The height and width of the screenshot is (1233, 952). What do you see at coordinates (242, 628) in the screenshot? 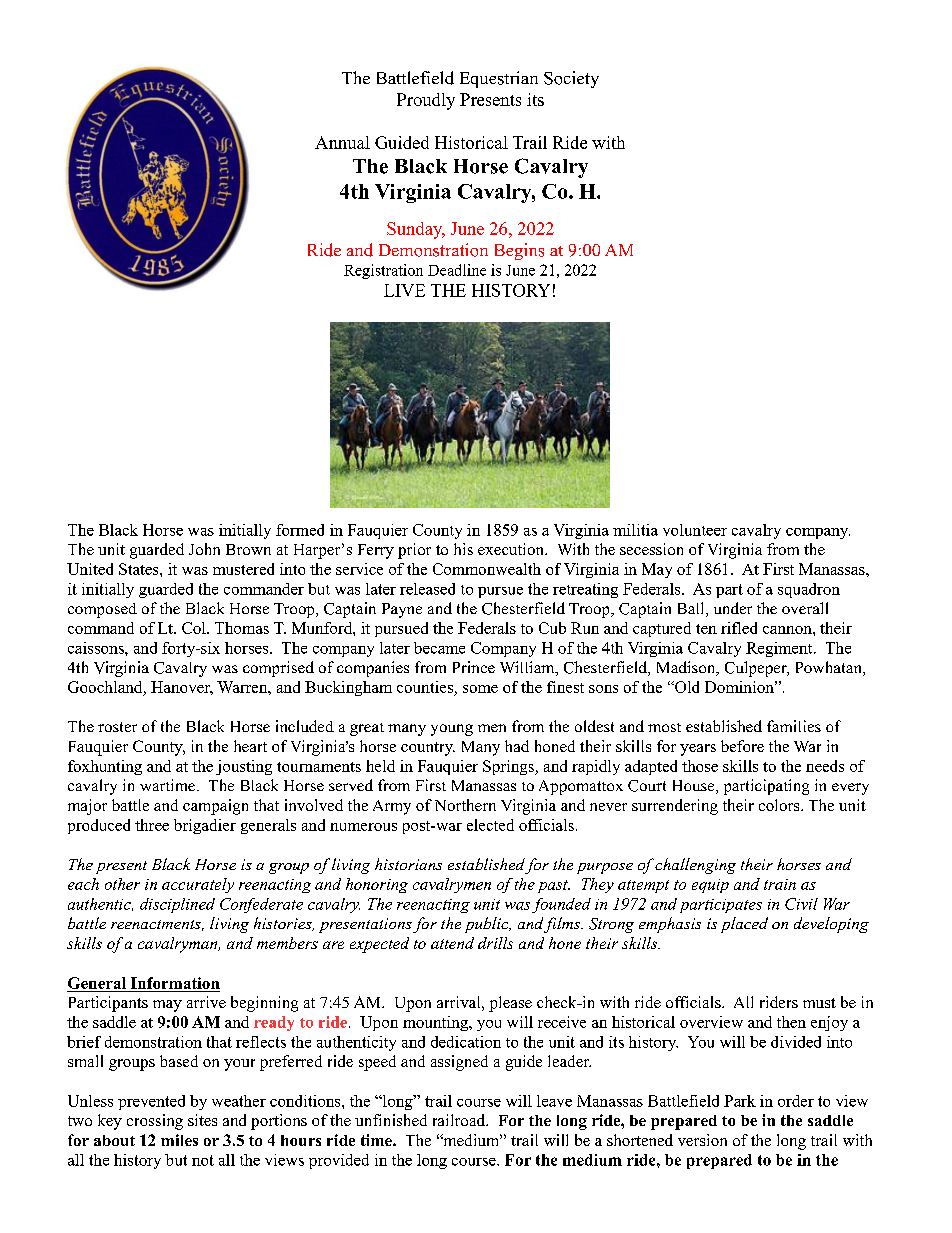
I see `Thomas` at bounding box center [242, 628].
